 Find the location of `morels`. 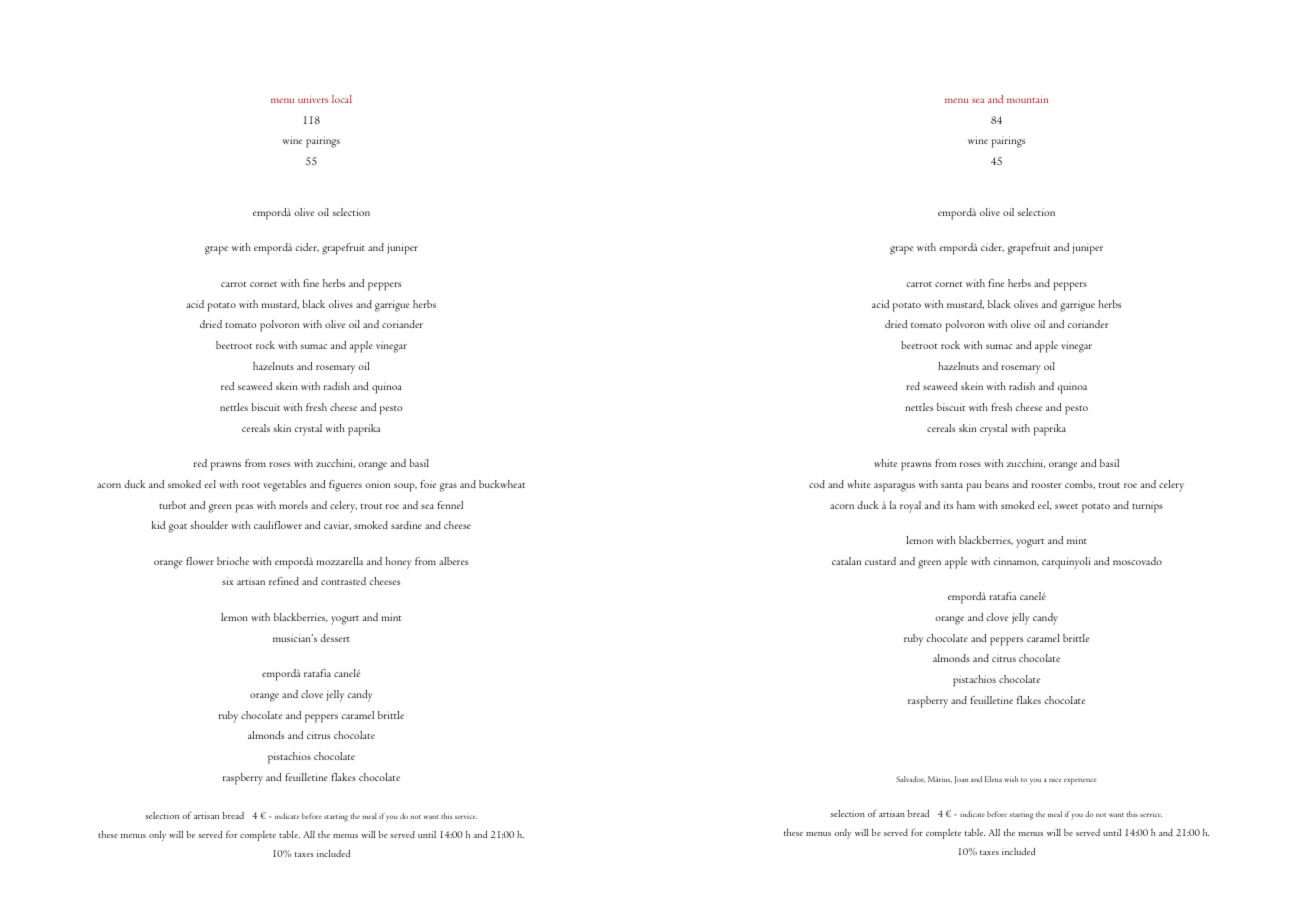

morels is located at coordinates (293, 505).
